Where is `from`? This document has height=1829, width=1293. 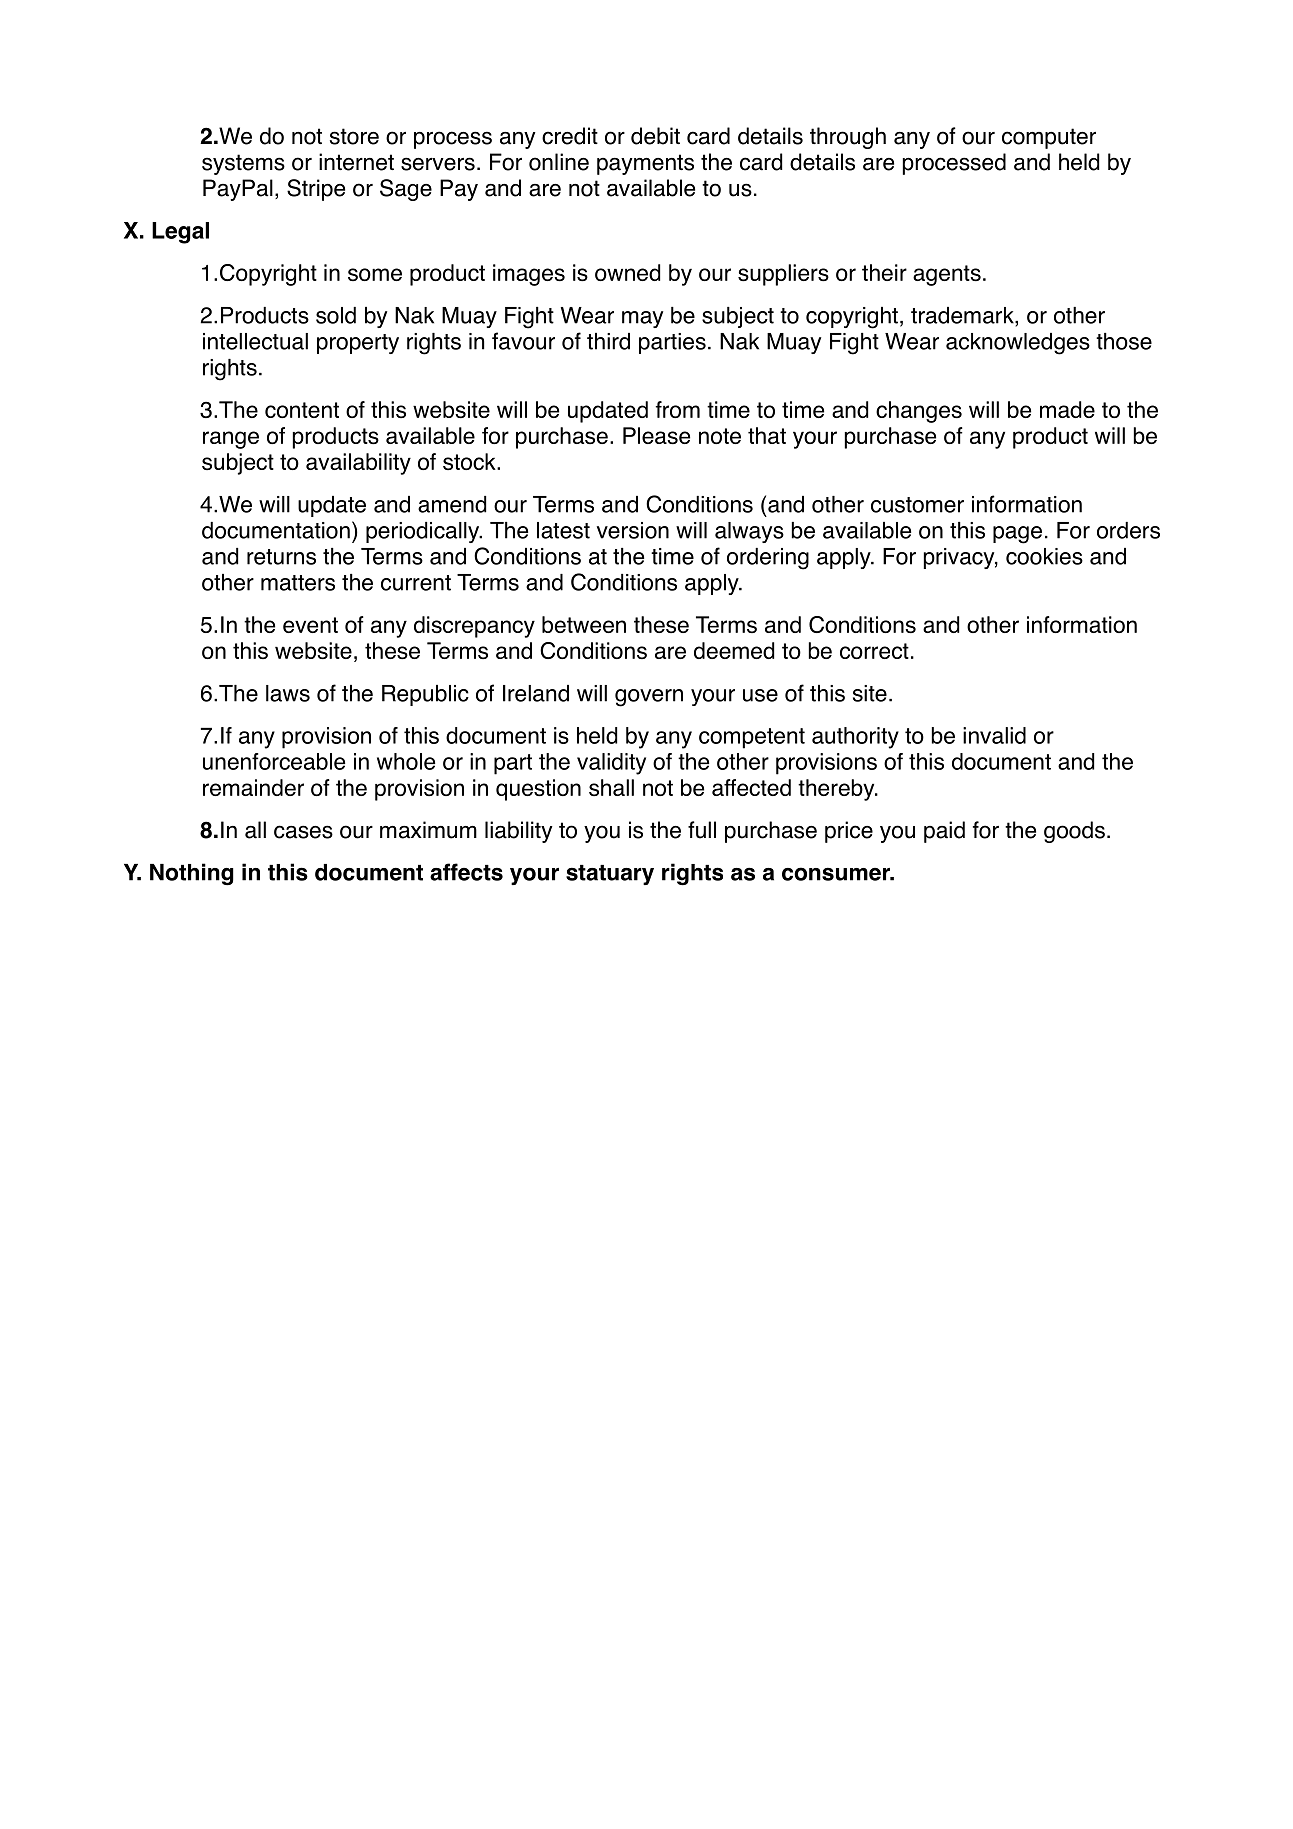
from is located at coordinates (678, 409).
